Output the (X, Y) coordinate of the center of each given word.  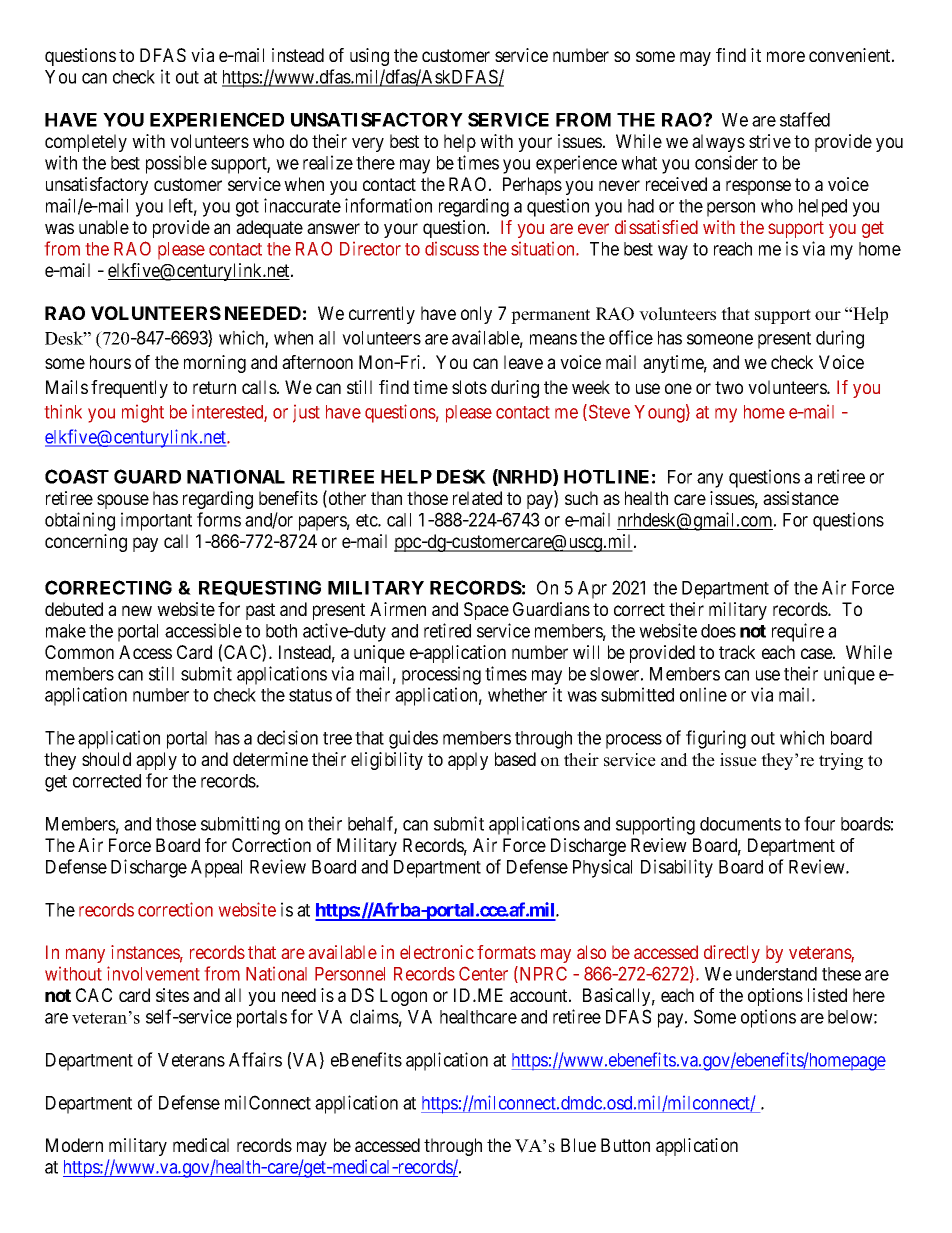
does (718, 631)
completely (86, 143)
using (369, 57)
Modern (74, 1145)
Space (486, 611)
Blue (578, 1145)
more (786, 56)
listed (827, 995)
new (137, 610)
